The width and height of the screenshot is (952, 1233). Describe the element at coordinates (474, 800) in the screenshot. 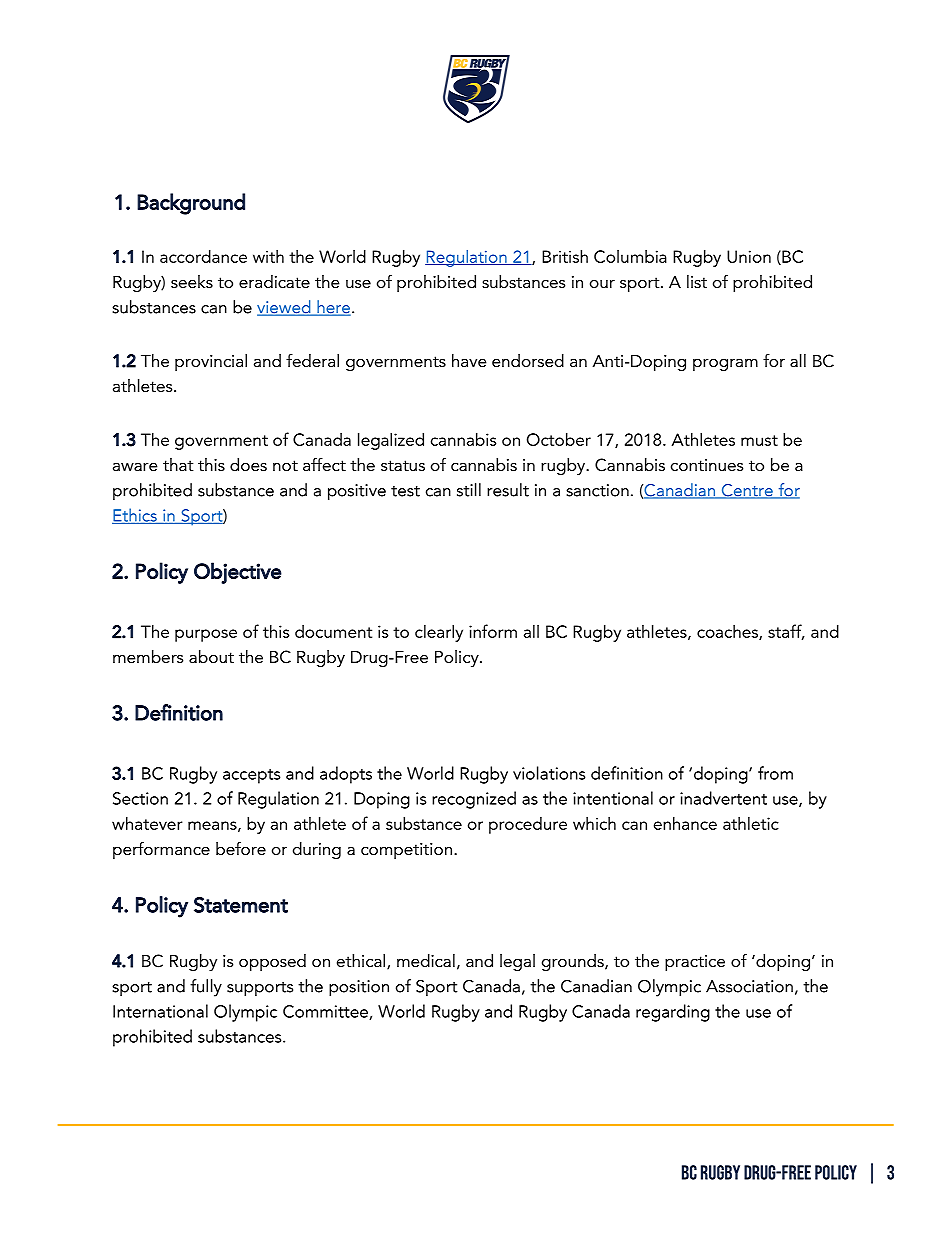

I see `recognized` at that location.
